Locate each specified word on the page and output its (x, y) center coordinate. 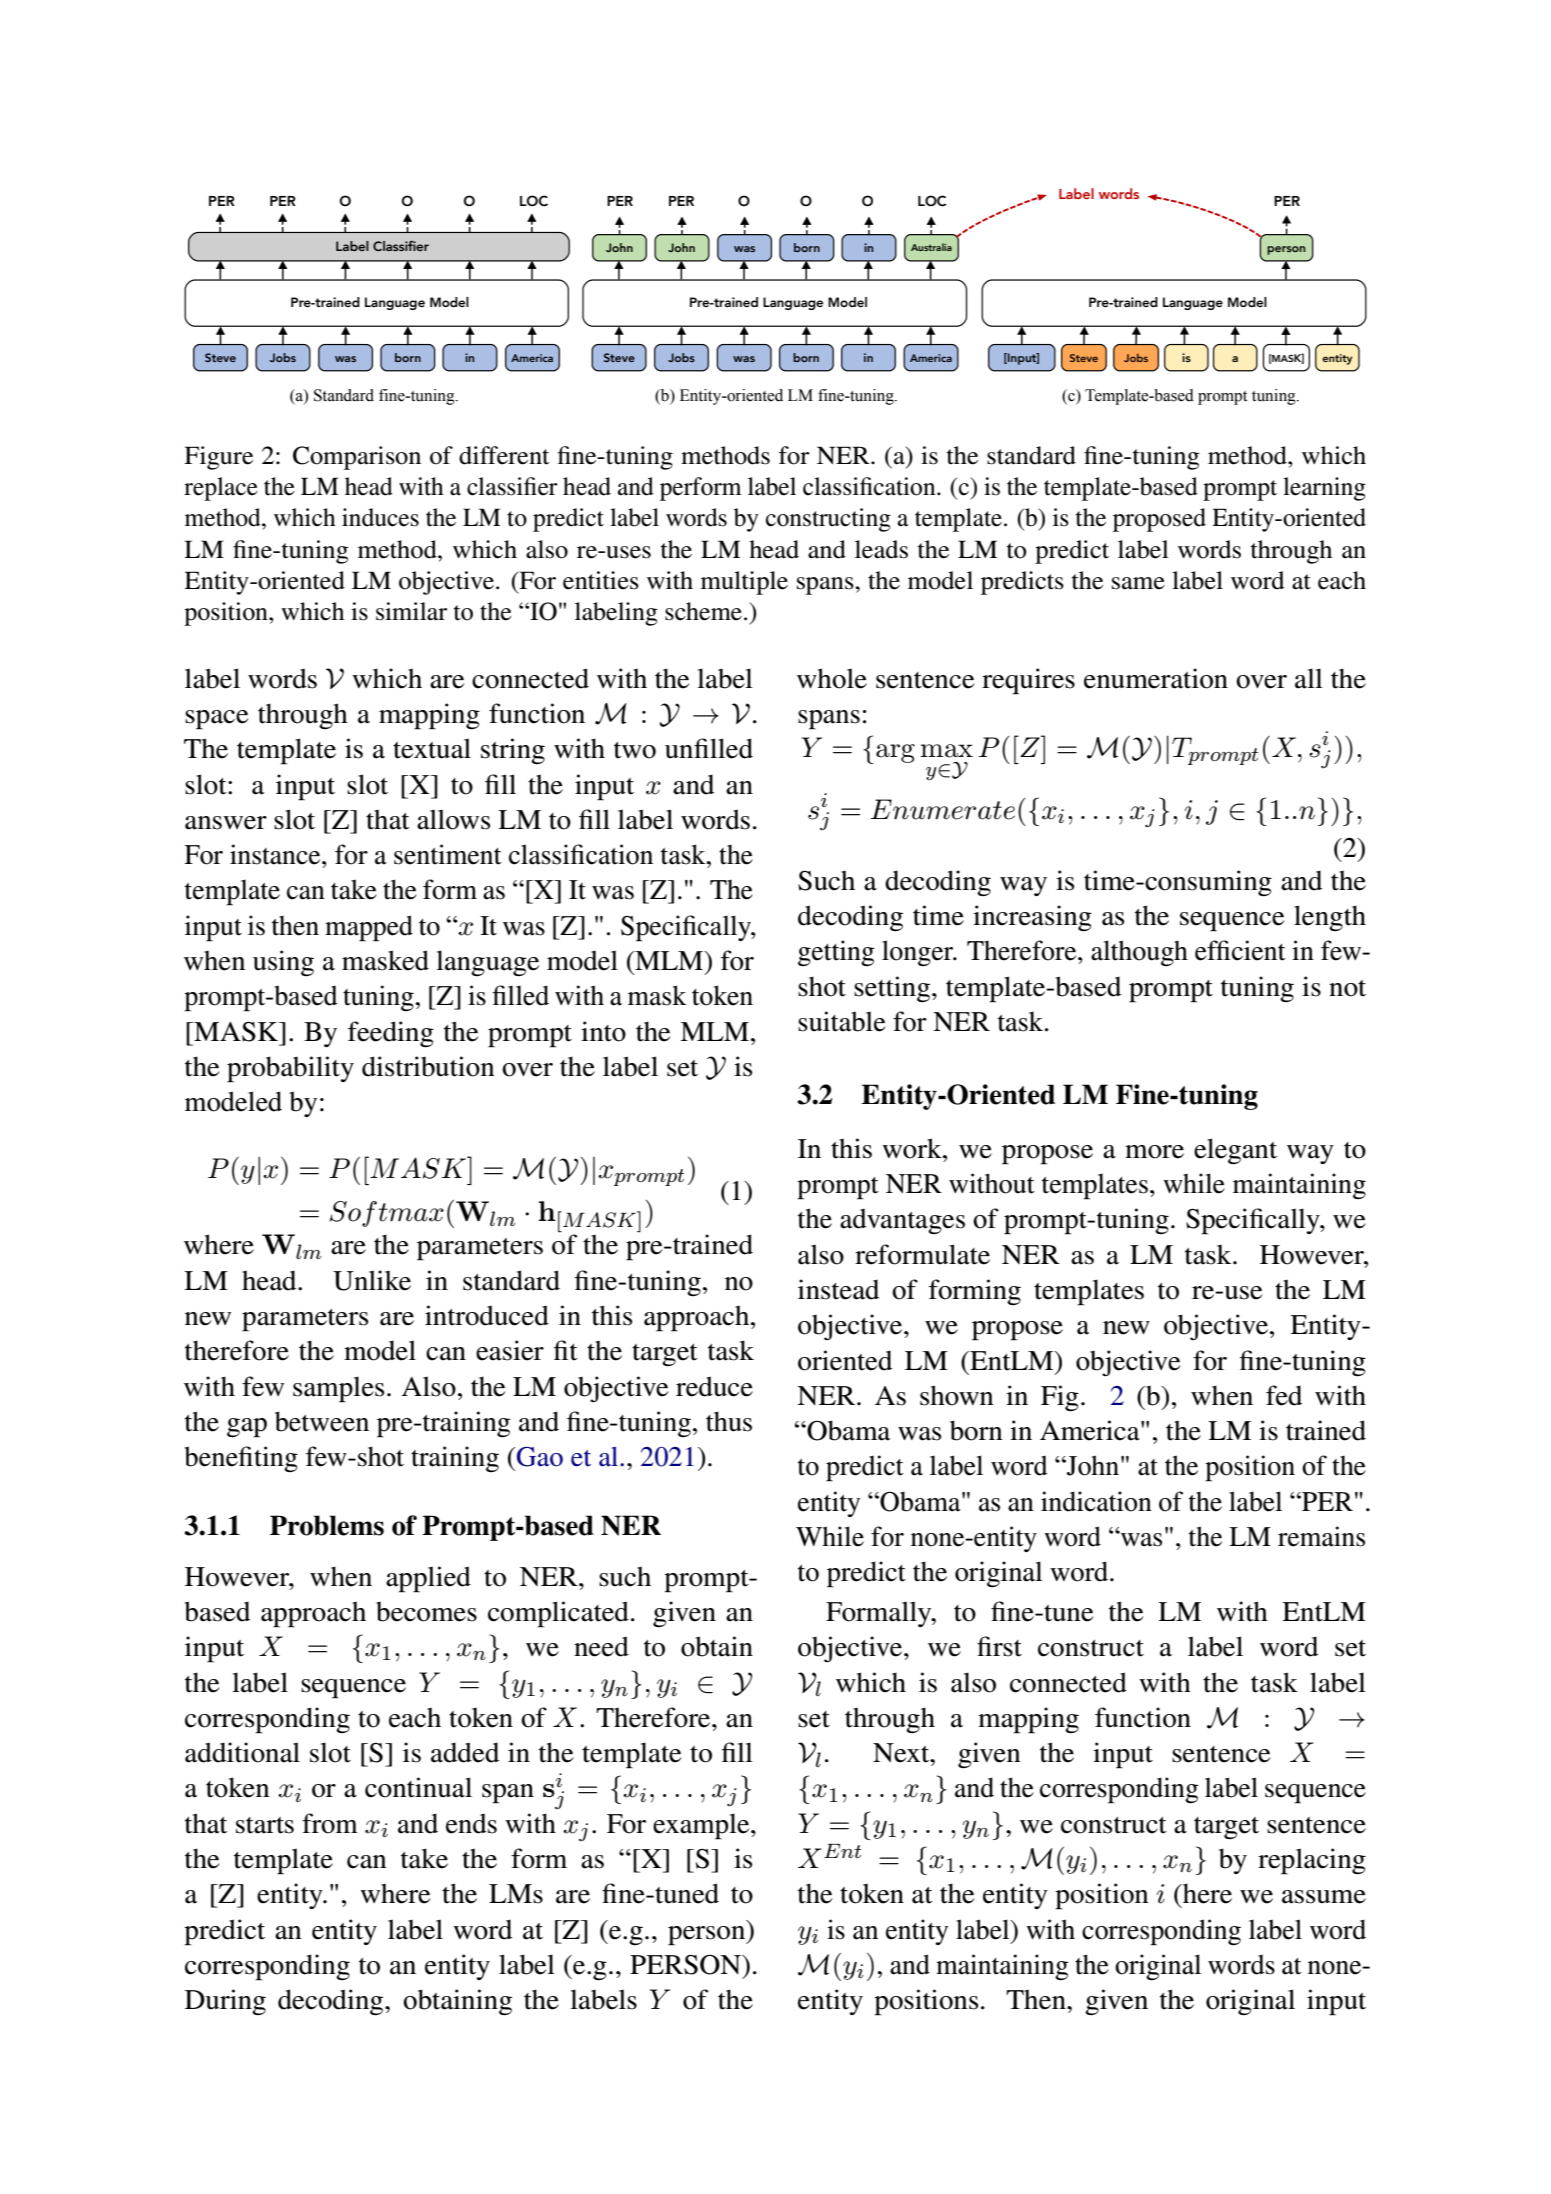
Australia (931, 247)
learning (1324, 489)
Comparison (357, 458)
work (913, 1148)
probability (290, 1069)
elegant (1235, 1151)
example (702, 1826)
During (225, 2002)
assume (1324, 1897)
